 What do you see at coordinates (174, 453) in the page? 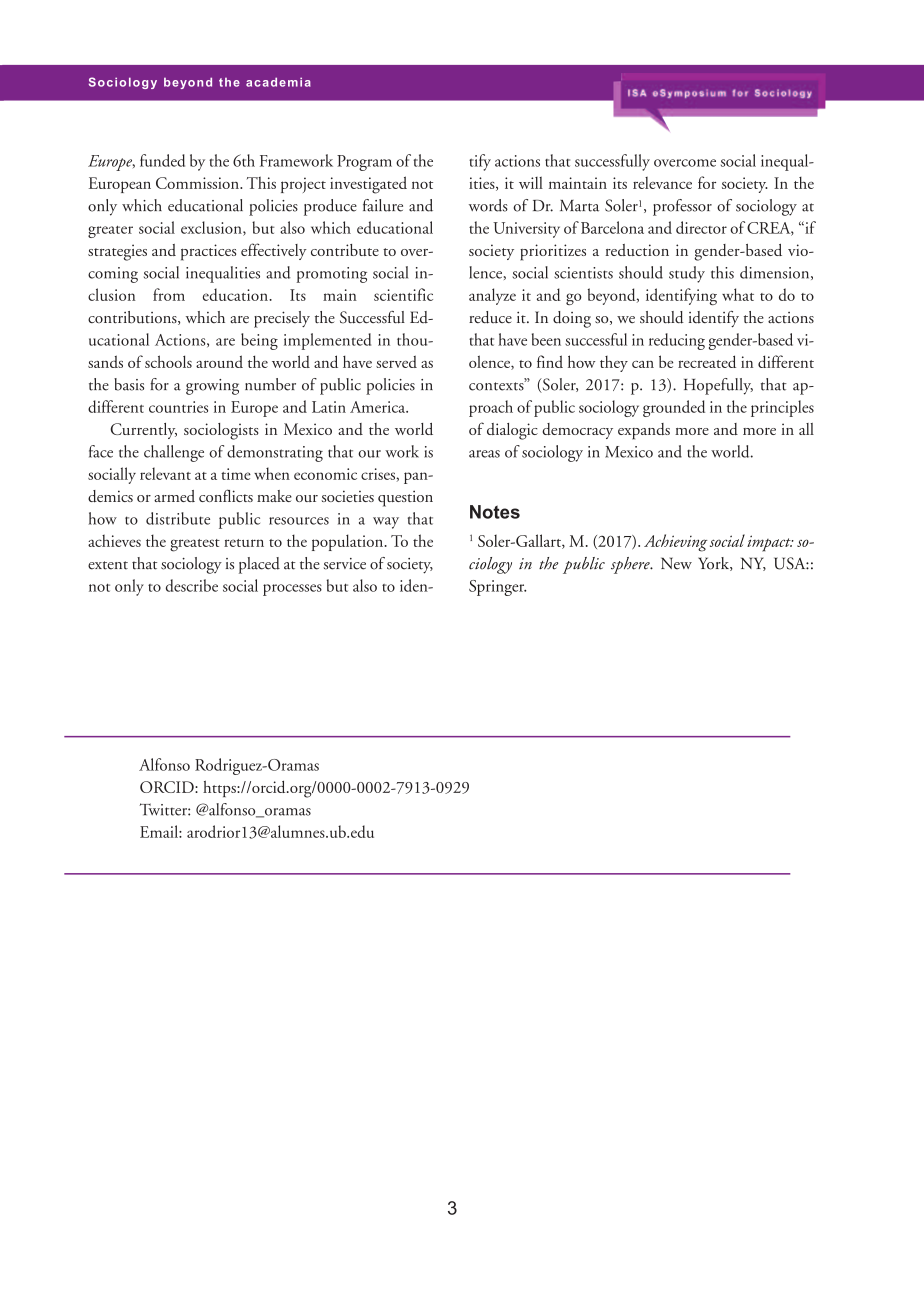
I see `challenge` at bounding box center [174, 453].
